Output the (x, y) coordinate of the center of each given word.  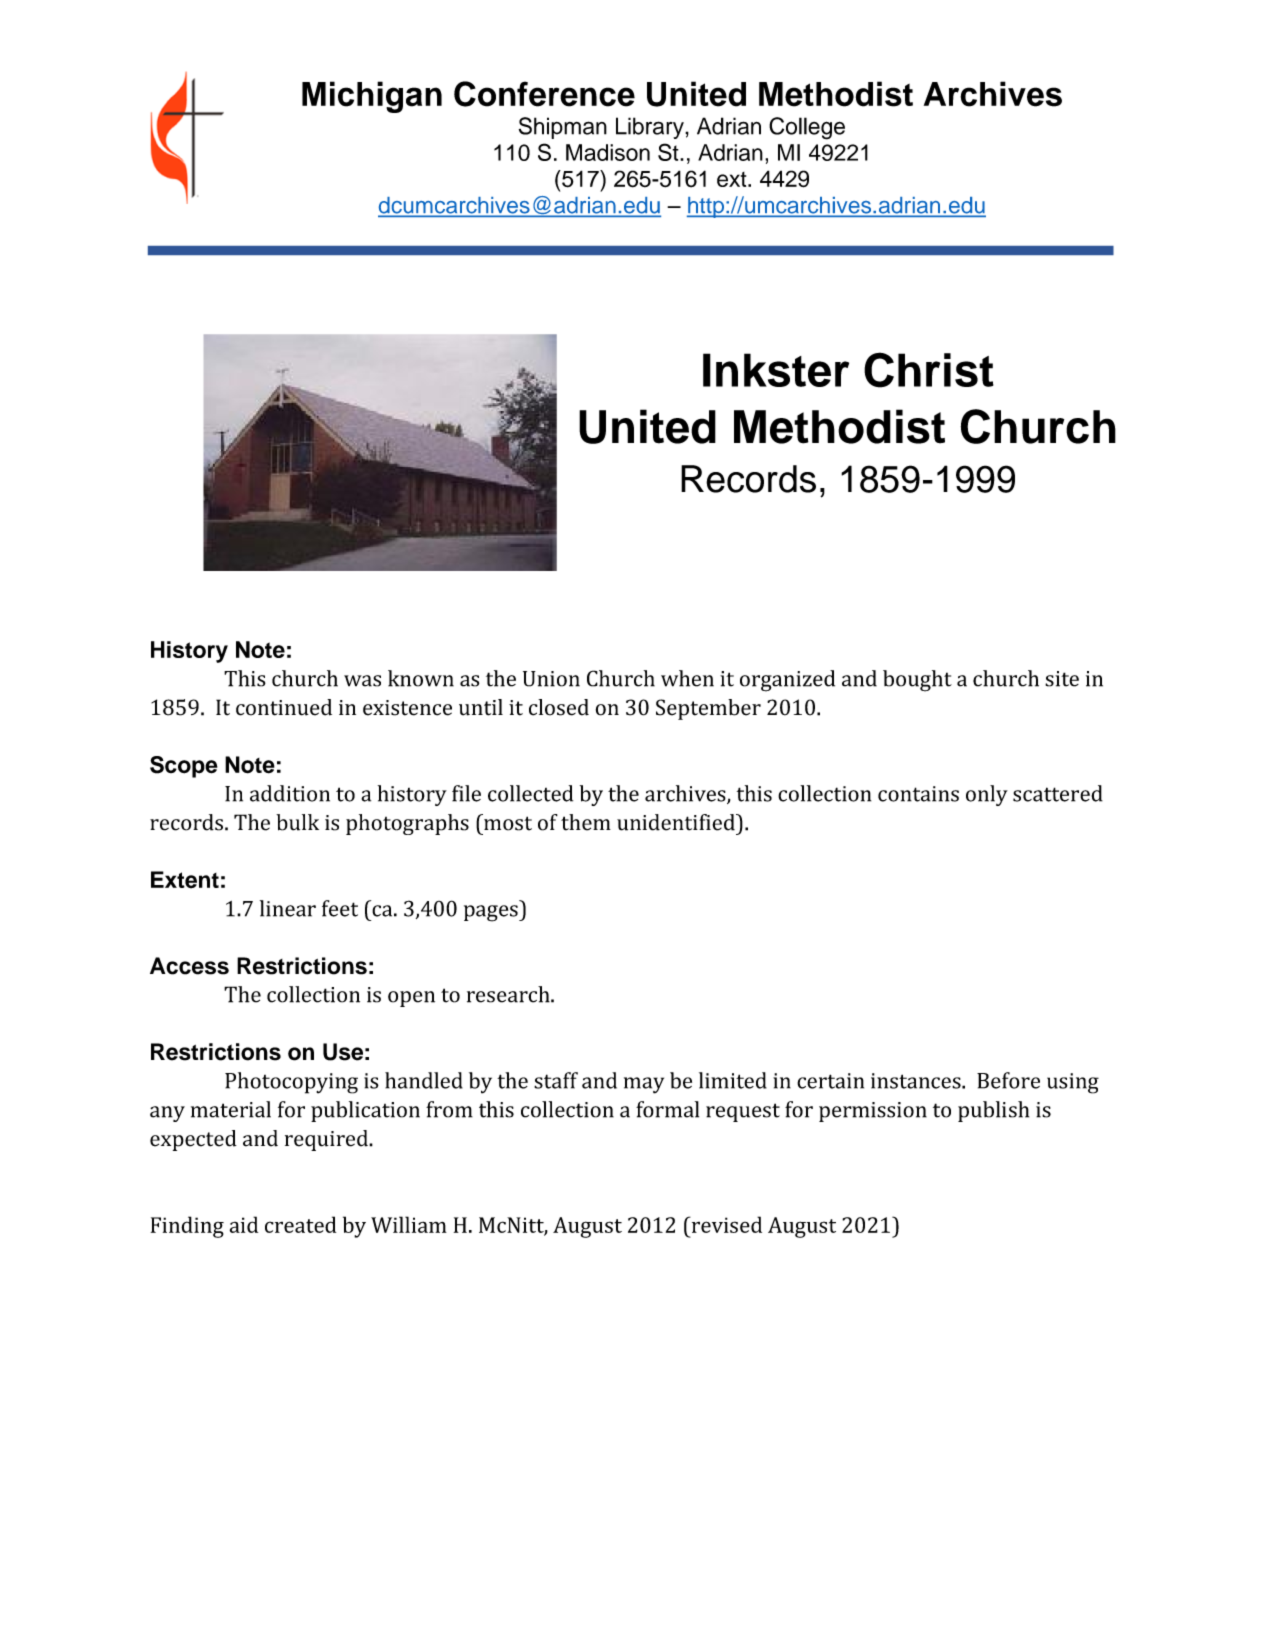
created (300, 1224)
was (362, 681)
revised (725, 1224)
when (687, 678)
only (987, 795)
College (807, 128)
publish (993, 1111)
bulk (297, 822)
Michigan (372, 97)
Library (651, 128)
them (586, 822)
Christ (929, 370)
